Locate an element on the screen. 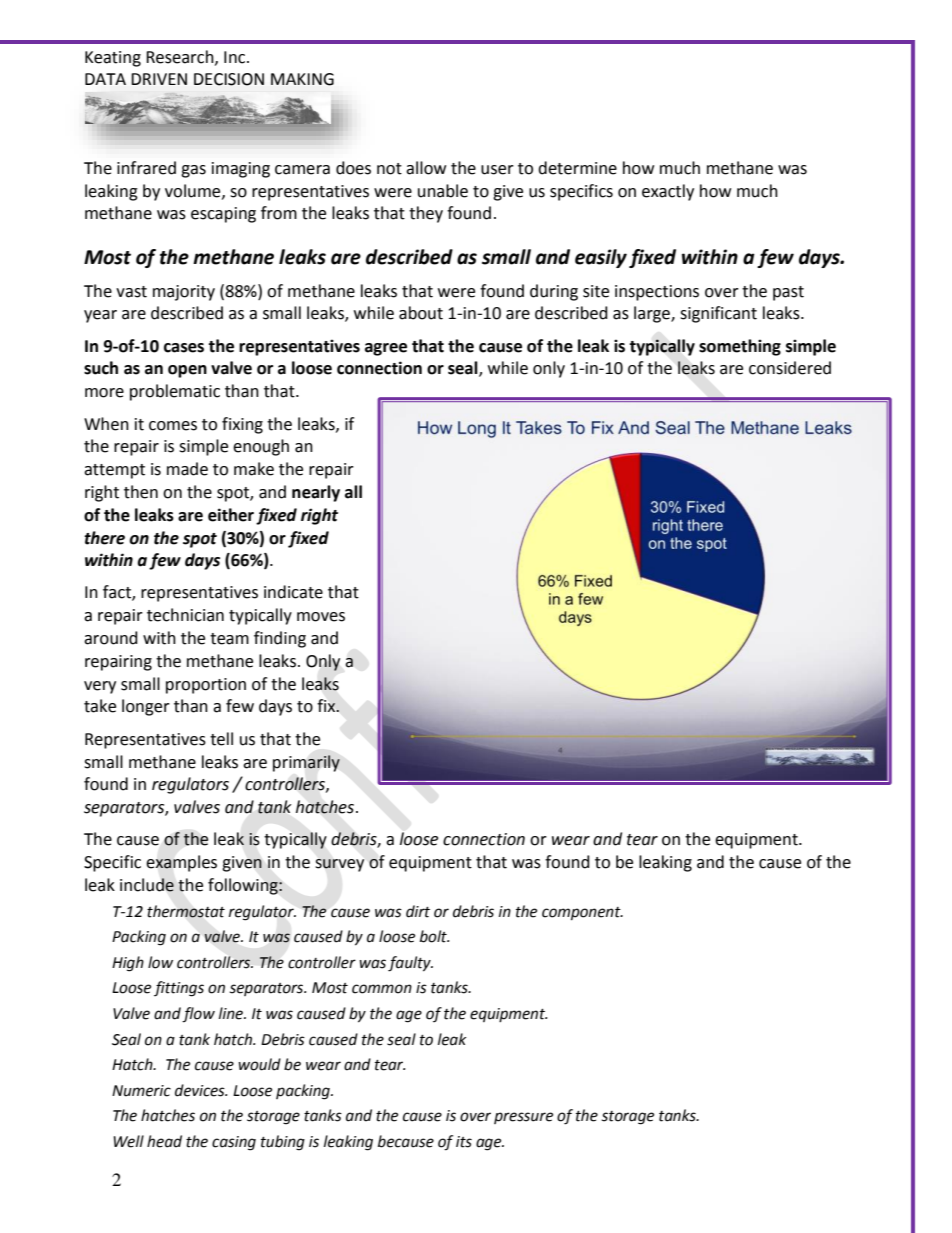  pressure is located at coordinates (523, 1118).
